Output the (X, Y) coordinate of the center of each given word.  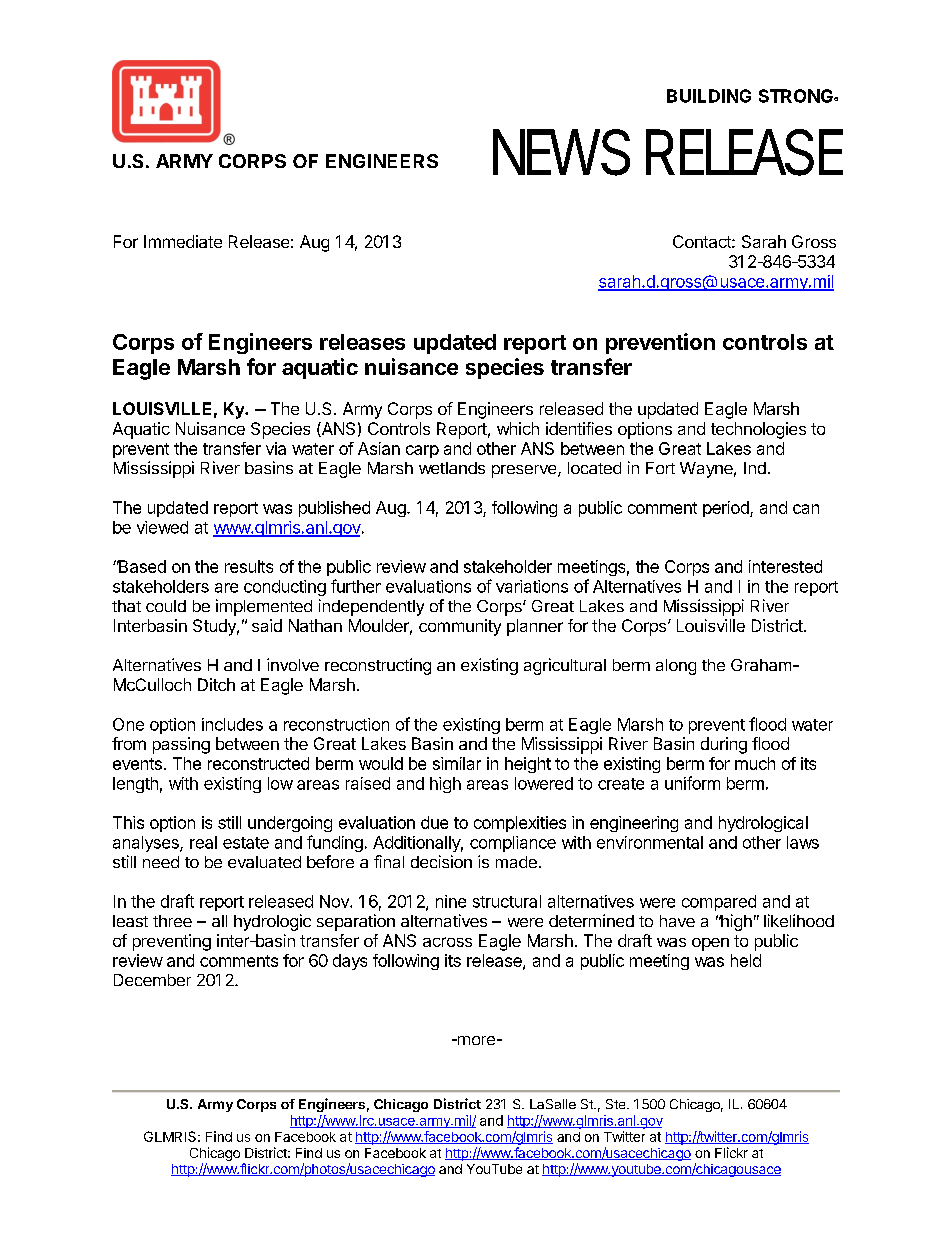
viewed (162, 527)
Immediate (183, 241)
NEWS (561, 152)
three (172, 921)
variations (532, 586)
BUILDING (709, 96)
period (727, 509)
